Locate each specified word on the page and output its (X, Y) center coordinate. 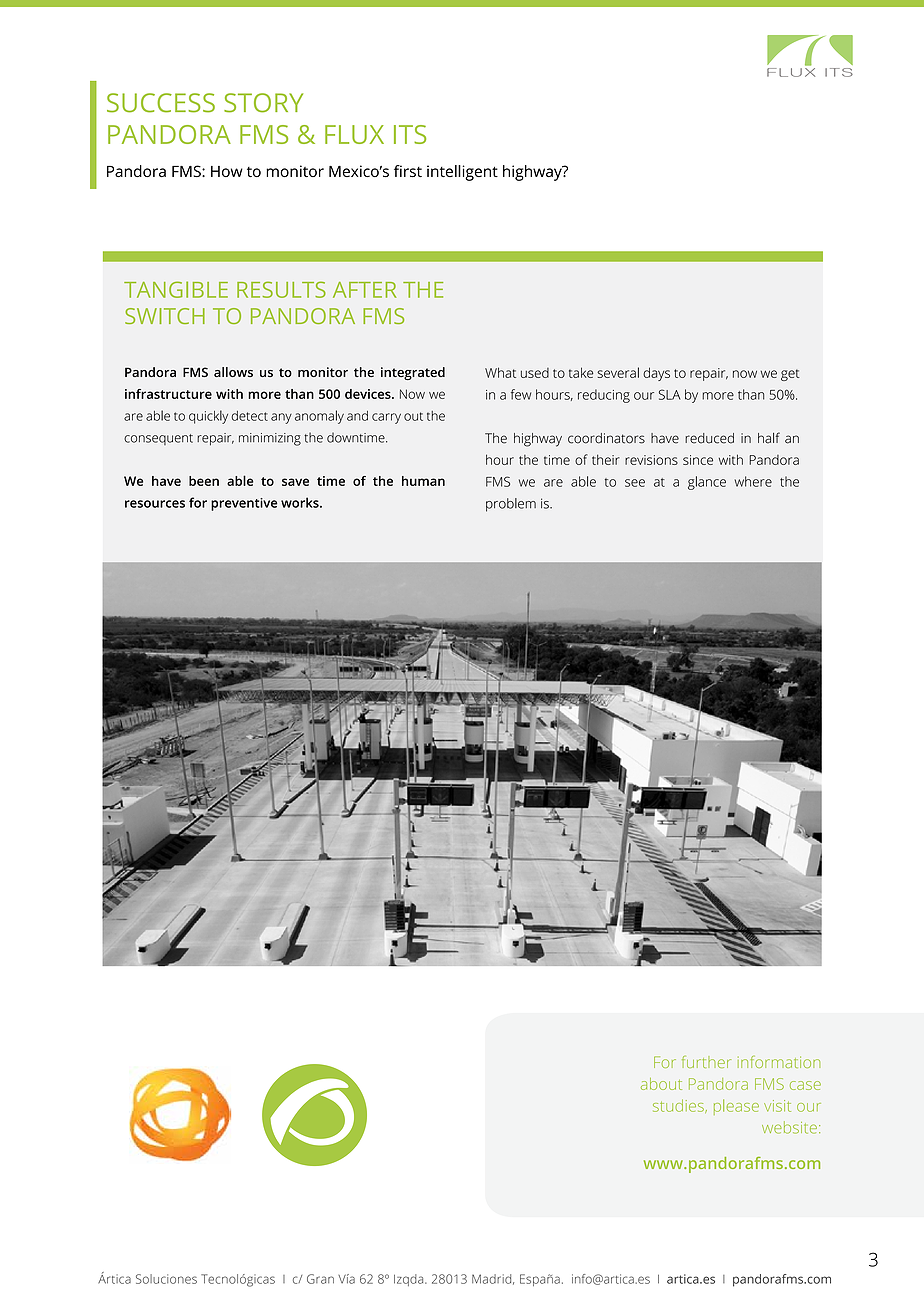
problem (511, 505)
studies (679, 1106)
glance (707, 483)
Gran (320, 1279)
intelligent (462, 173)
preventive (244, 504)
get (790, 375)
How (227, 171)
